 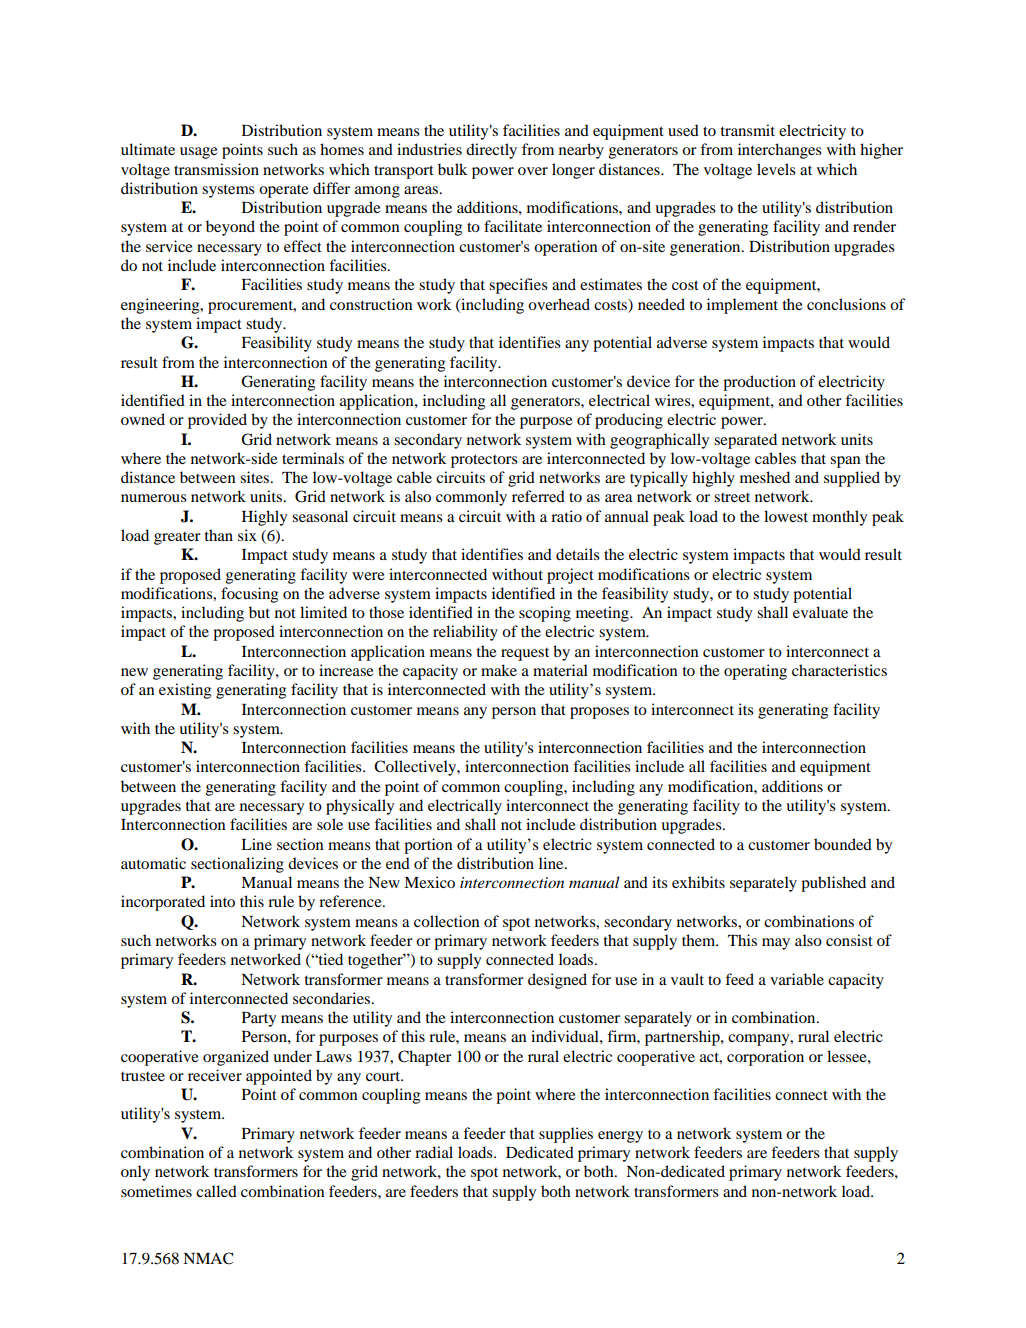 I want to click on variable, so click(x=797, y=979).
